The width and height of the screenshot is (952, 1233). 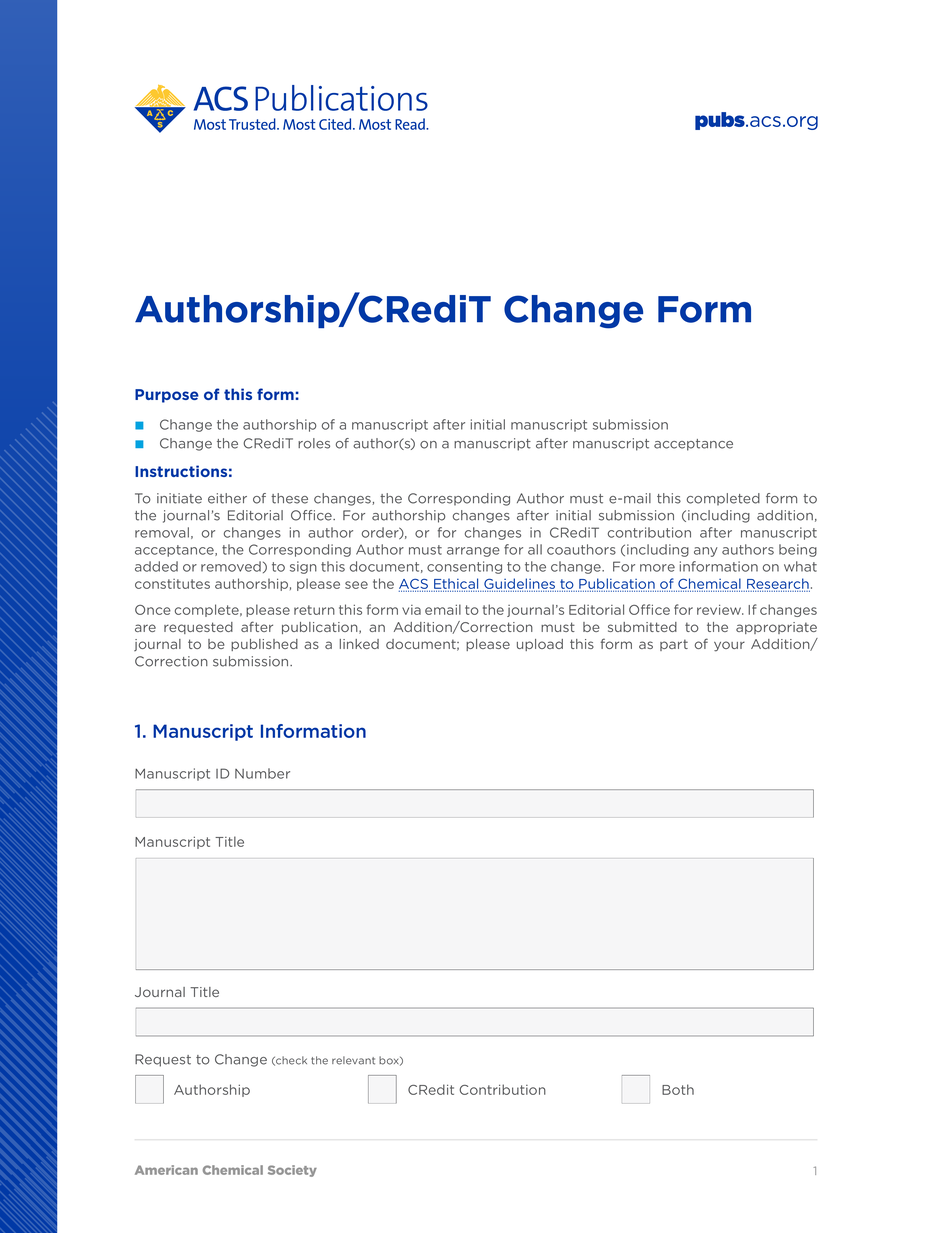 I want to click on upload, so click(x=540, y=645).
